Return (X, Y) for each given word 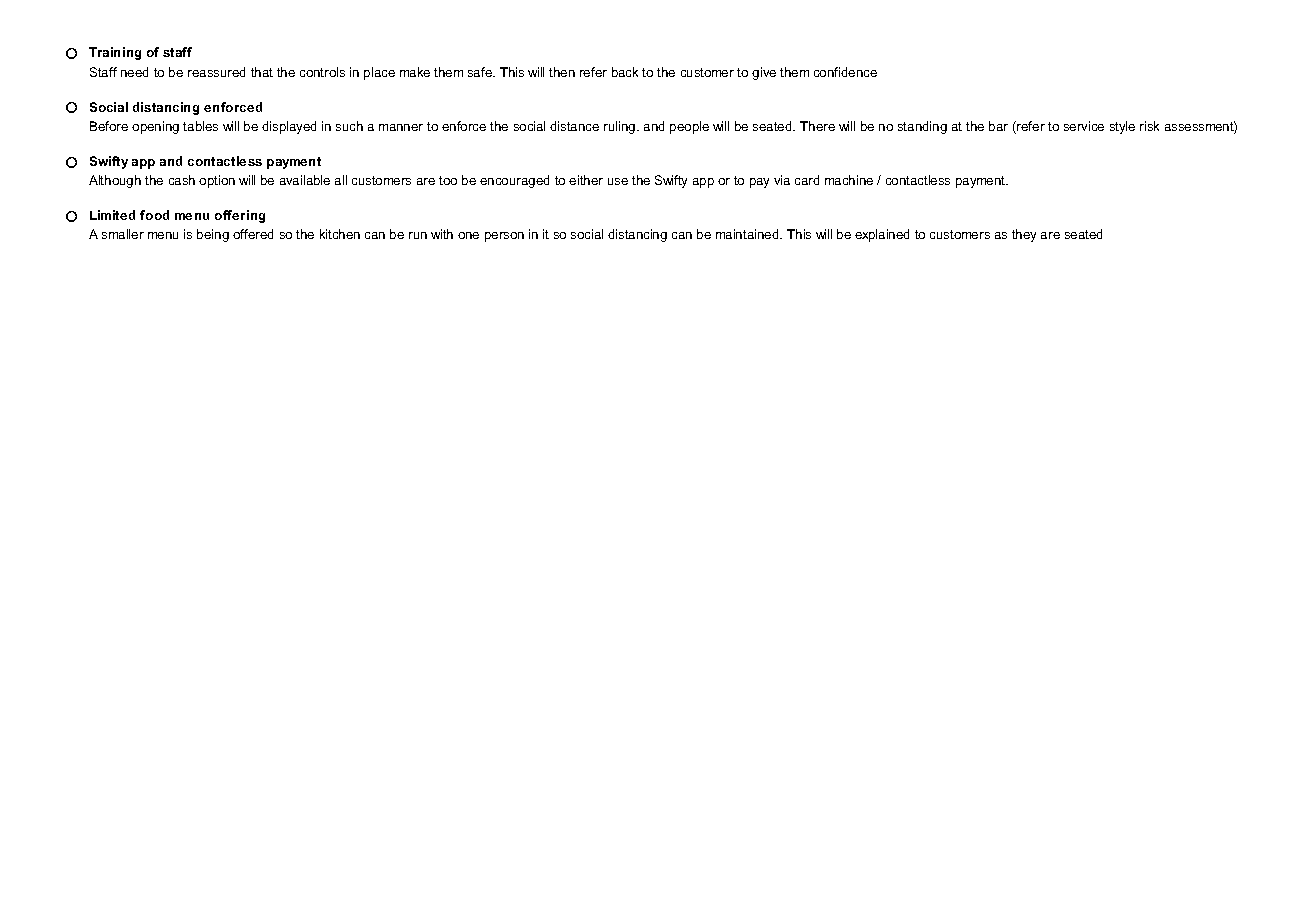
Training (115, 53)
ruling (621, 127)
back (625, 72)
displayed (289, 127)
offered (253, 234)
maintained (748, 234)
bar (998, 126)
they (1024, 235)
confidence (845, 72)
